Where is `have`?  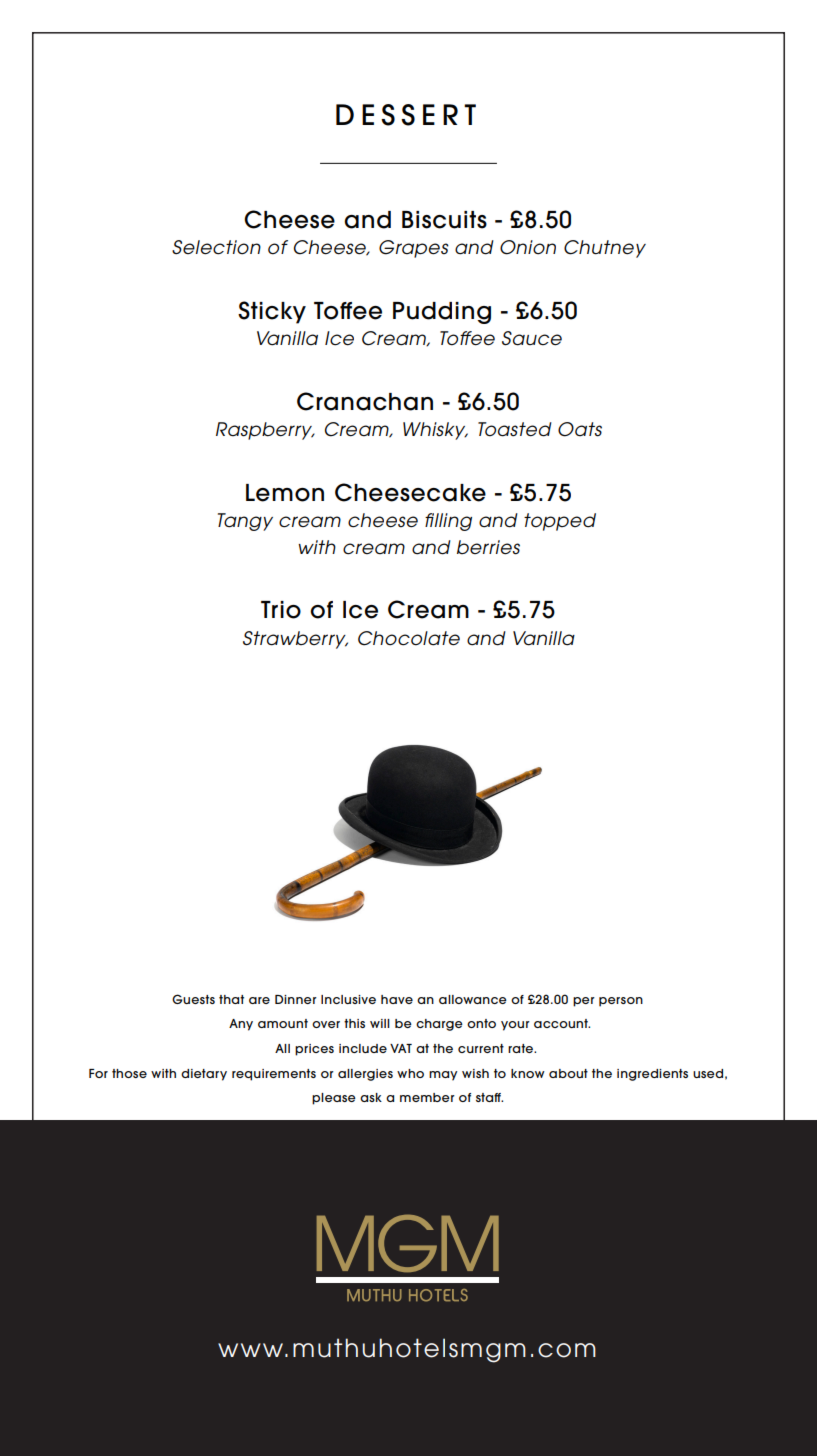
have is located at coordinates (397, 999).
